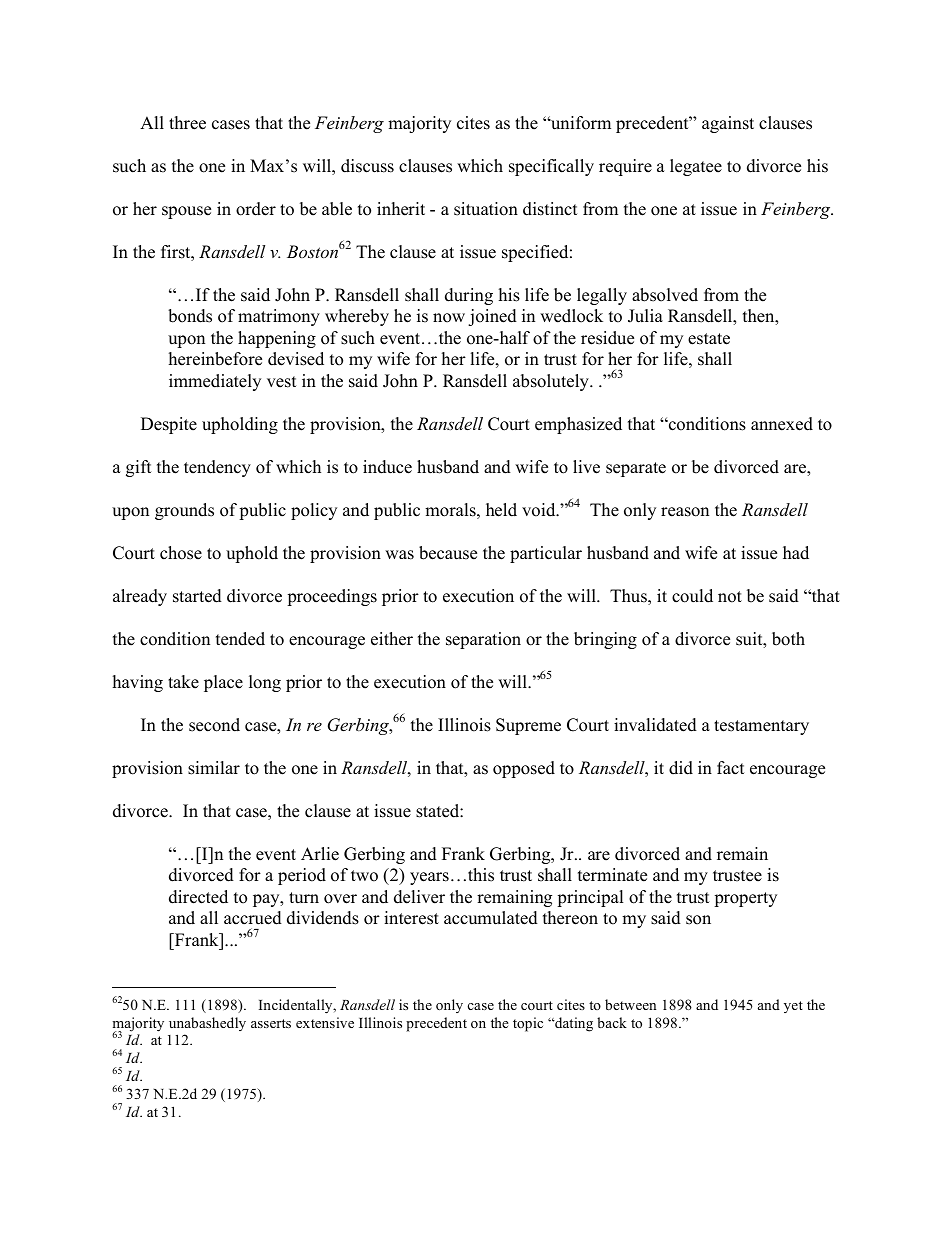  I want to click on legatee, so click(696, 167).
